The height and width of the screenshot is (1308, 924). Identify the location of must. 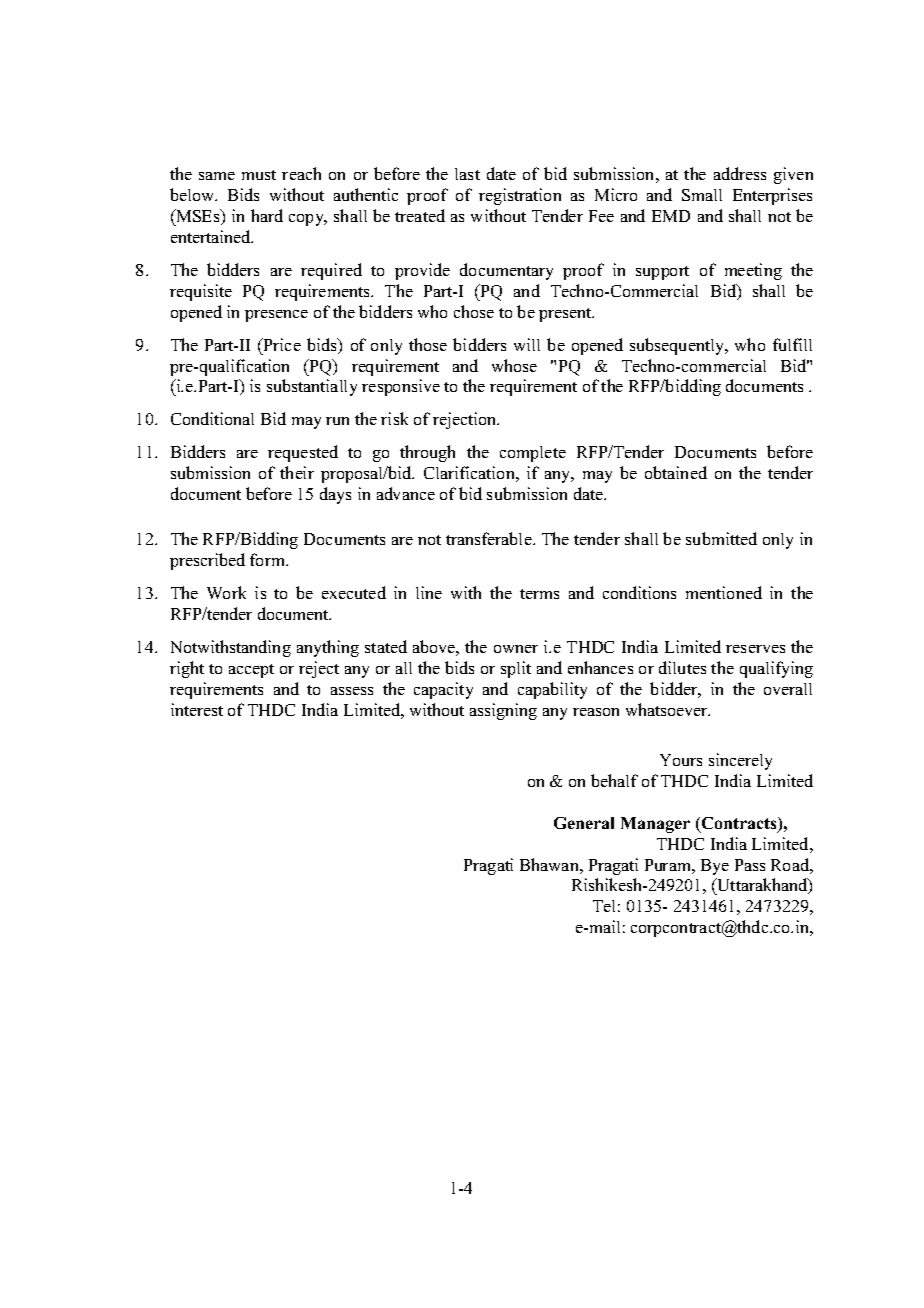
(259, 175).
